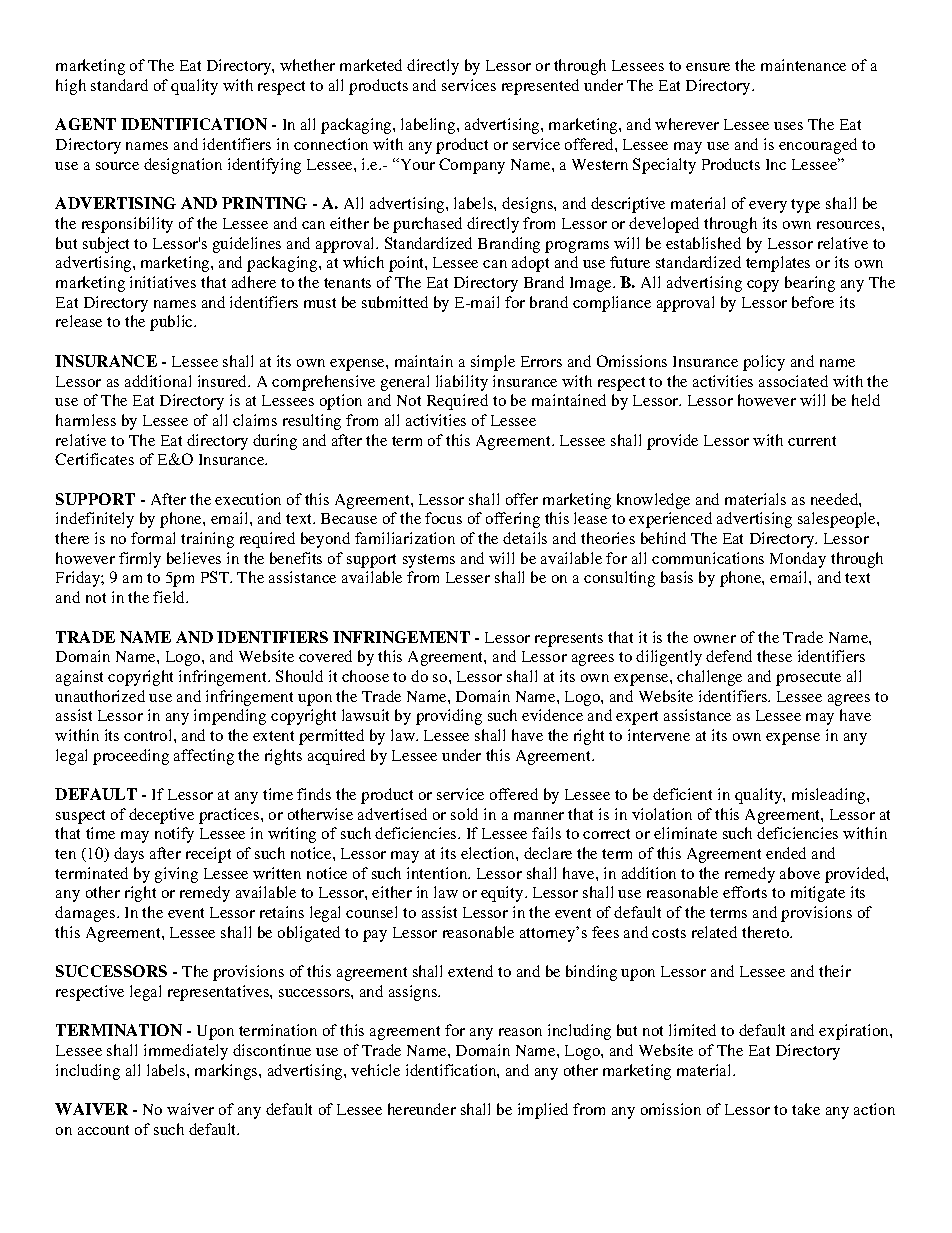 The image size is (952, 1233). Describe the element at coordinates (85, 124) in the screenshot. I see `AGENT` at that location.
